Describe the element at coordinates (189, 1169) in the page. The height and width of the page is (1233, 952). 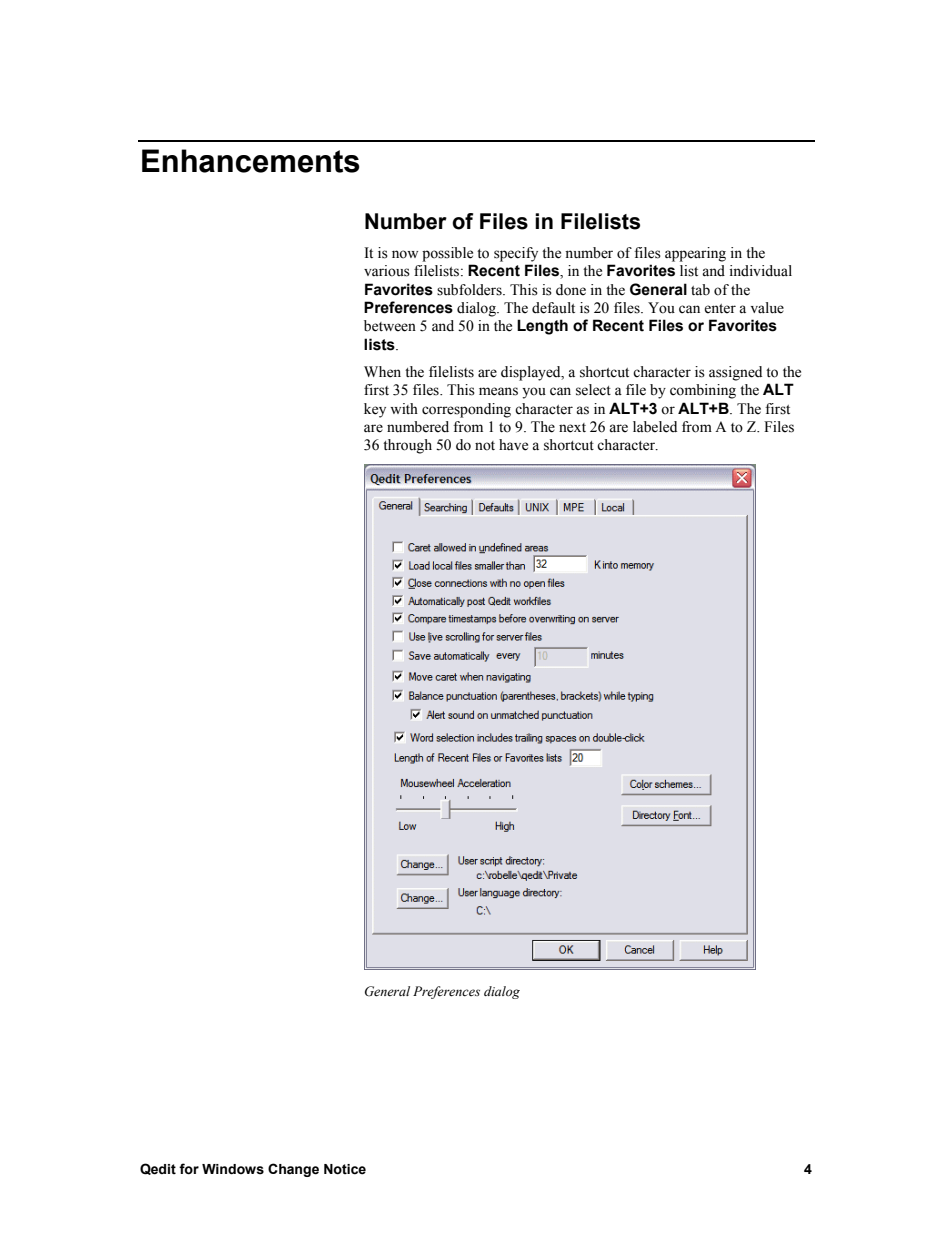
I see `for` at that location.
